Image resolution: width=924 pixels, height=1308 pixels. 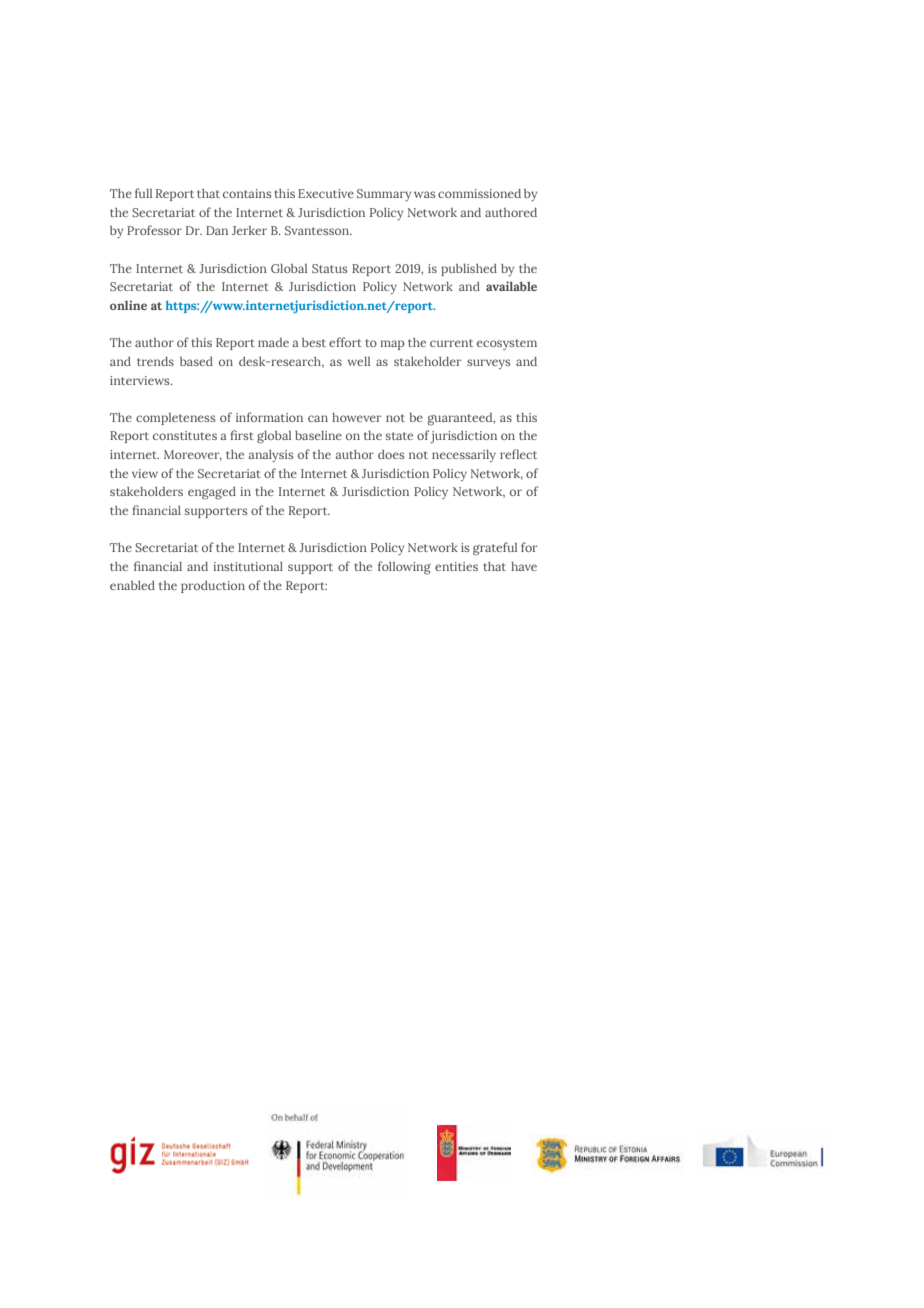 I want to click on commissioned, so click(x=479, y=193).
